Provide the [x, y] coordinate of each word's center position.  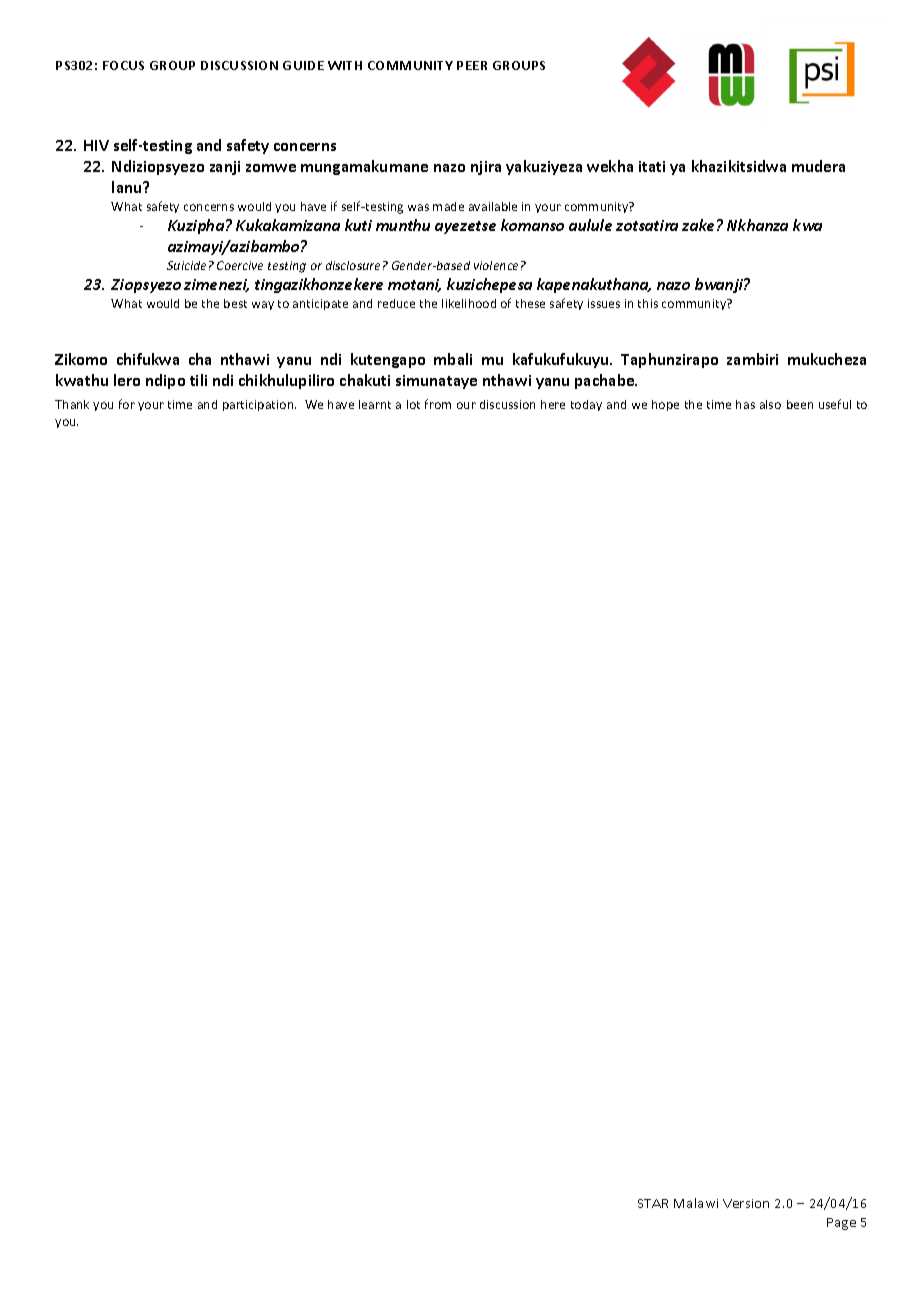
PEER [472, 65]
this [648, 303]
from [438, 404]
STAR [653, 1203]
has [745, 404]
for [127, 404]
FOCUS [123, 65]
